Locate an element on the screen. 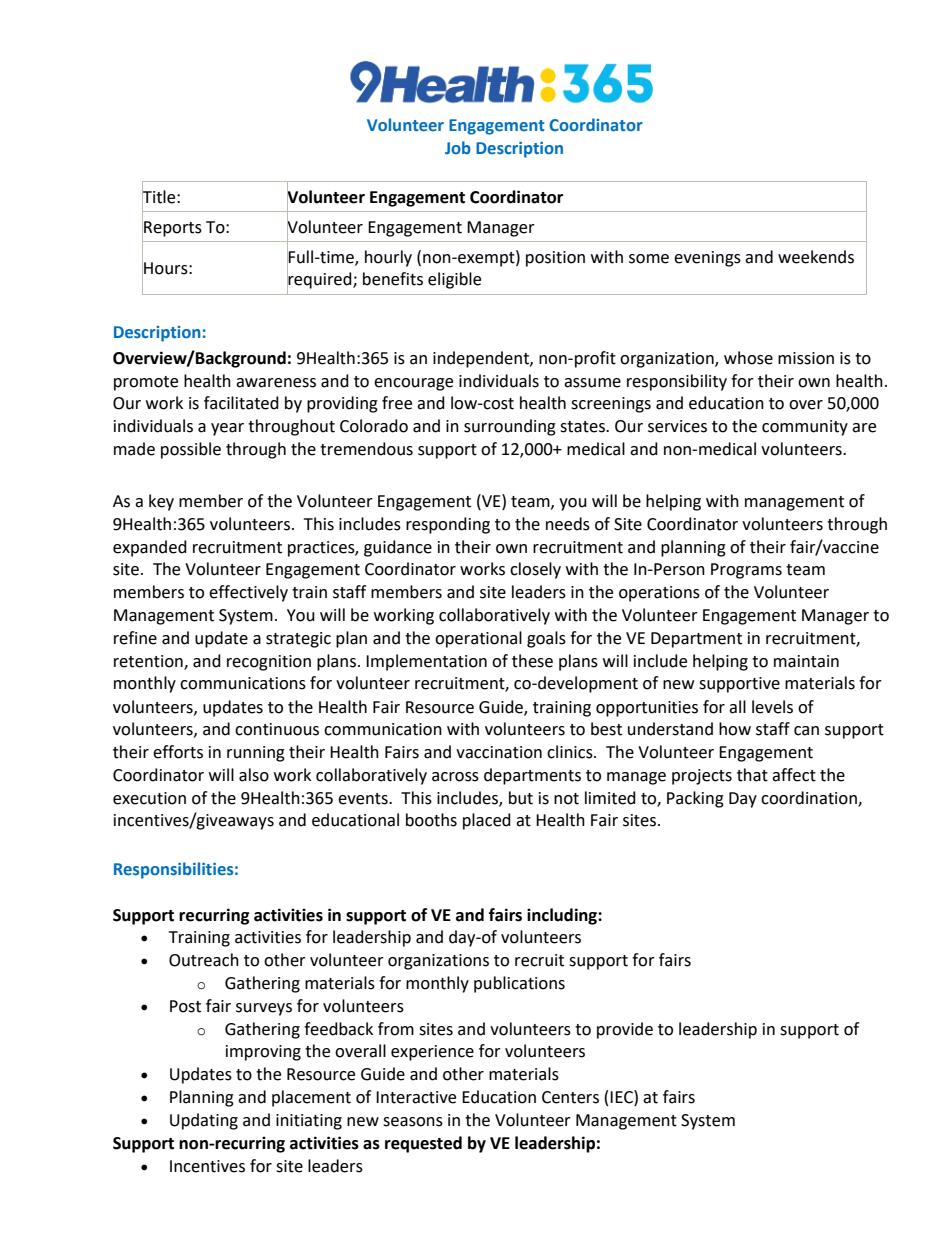 This screenshot has height=1233, width=952. required is located at coordinates (320, 280).
